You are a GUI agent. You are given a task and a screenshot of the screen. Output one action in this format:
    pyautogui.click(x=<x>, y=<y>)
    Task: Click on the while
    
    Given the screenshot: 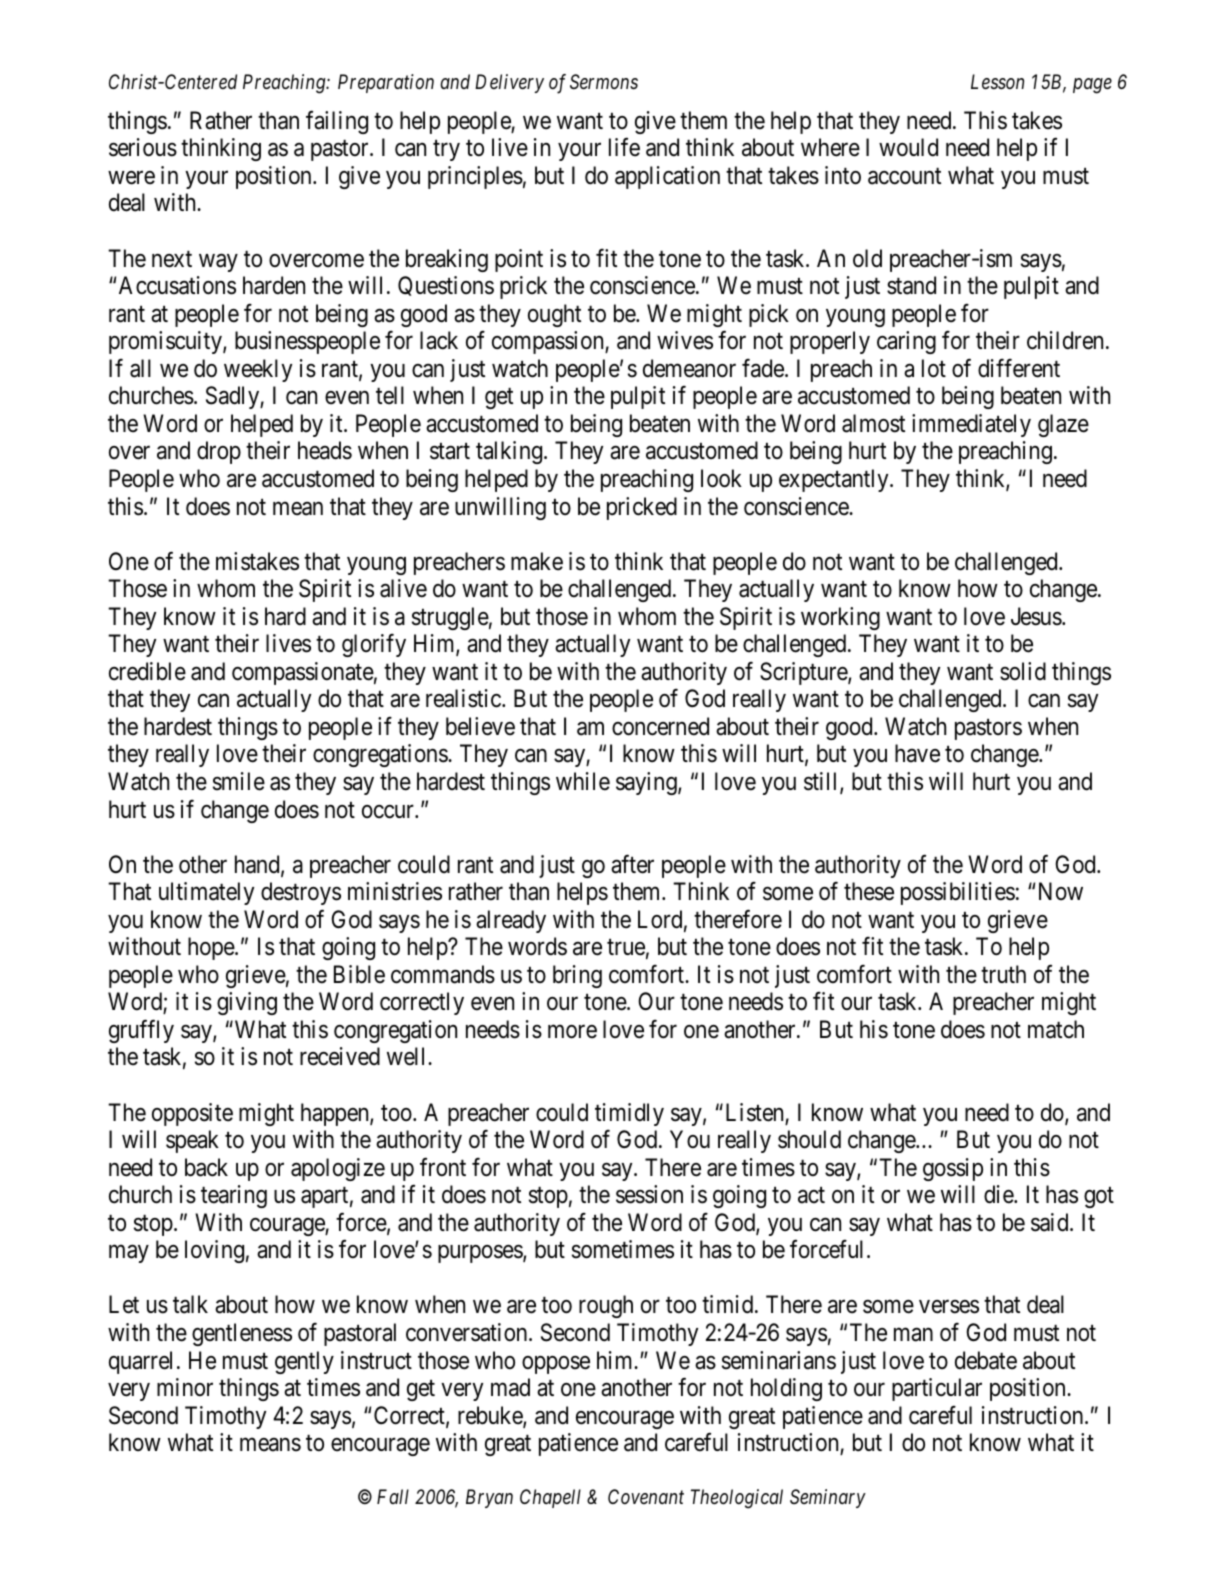 What is the action you would take?
    pyautogui.click(x=583, y=781)
